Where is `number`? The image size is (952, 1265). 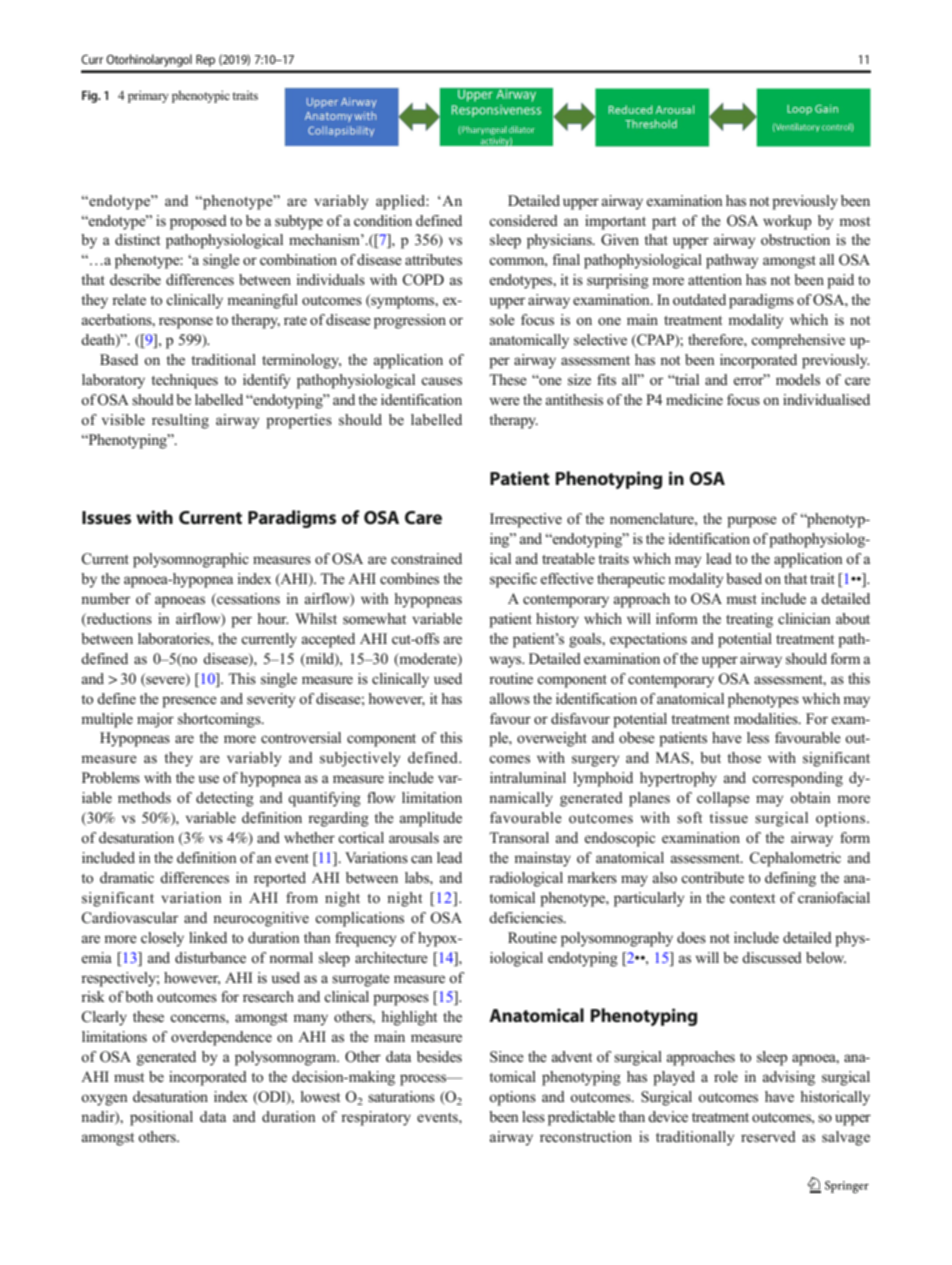 number is located at coordinates (105, 598).
